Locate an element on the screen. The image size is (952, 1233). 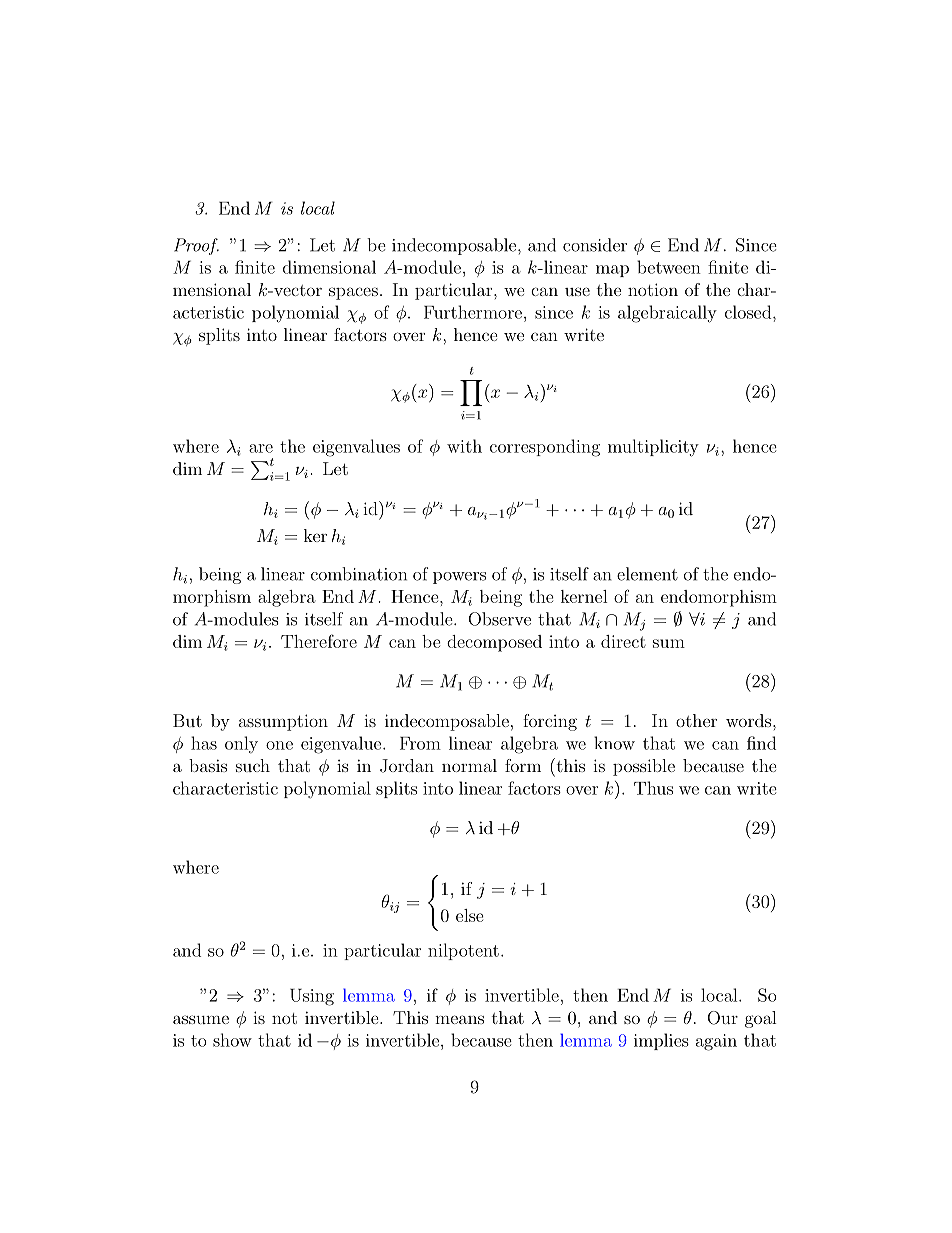
means is located at coordinates (459, 1019).
